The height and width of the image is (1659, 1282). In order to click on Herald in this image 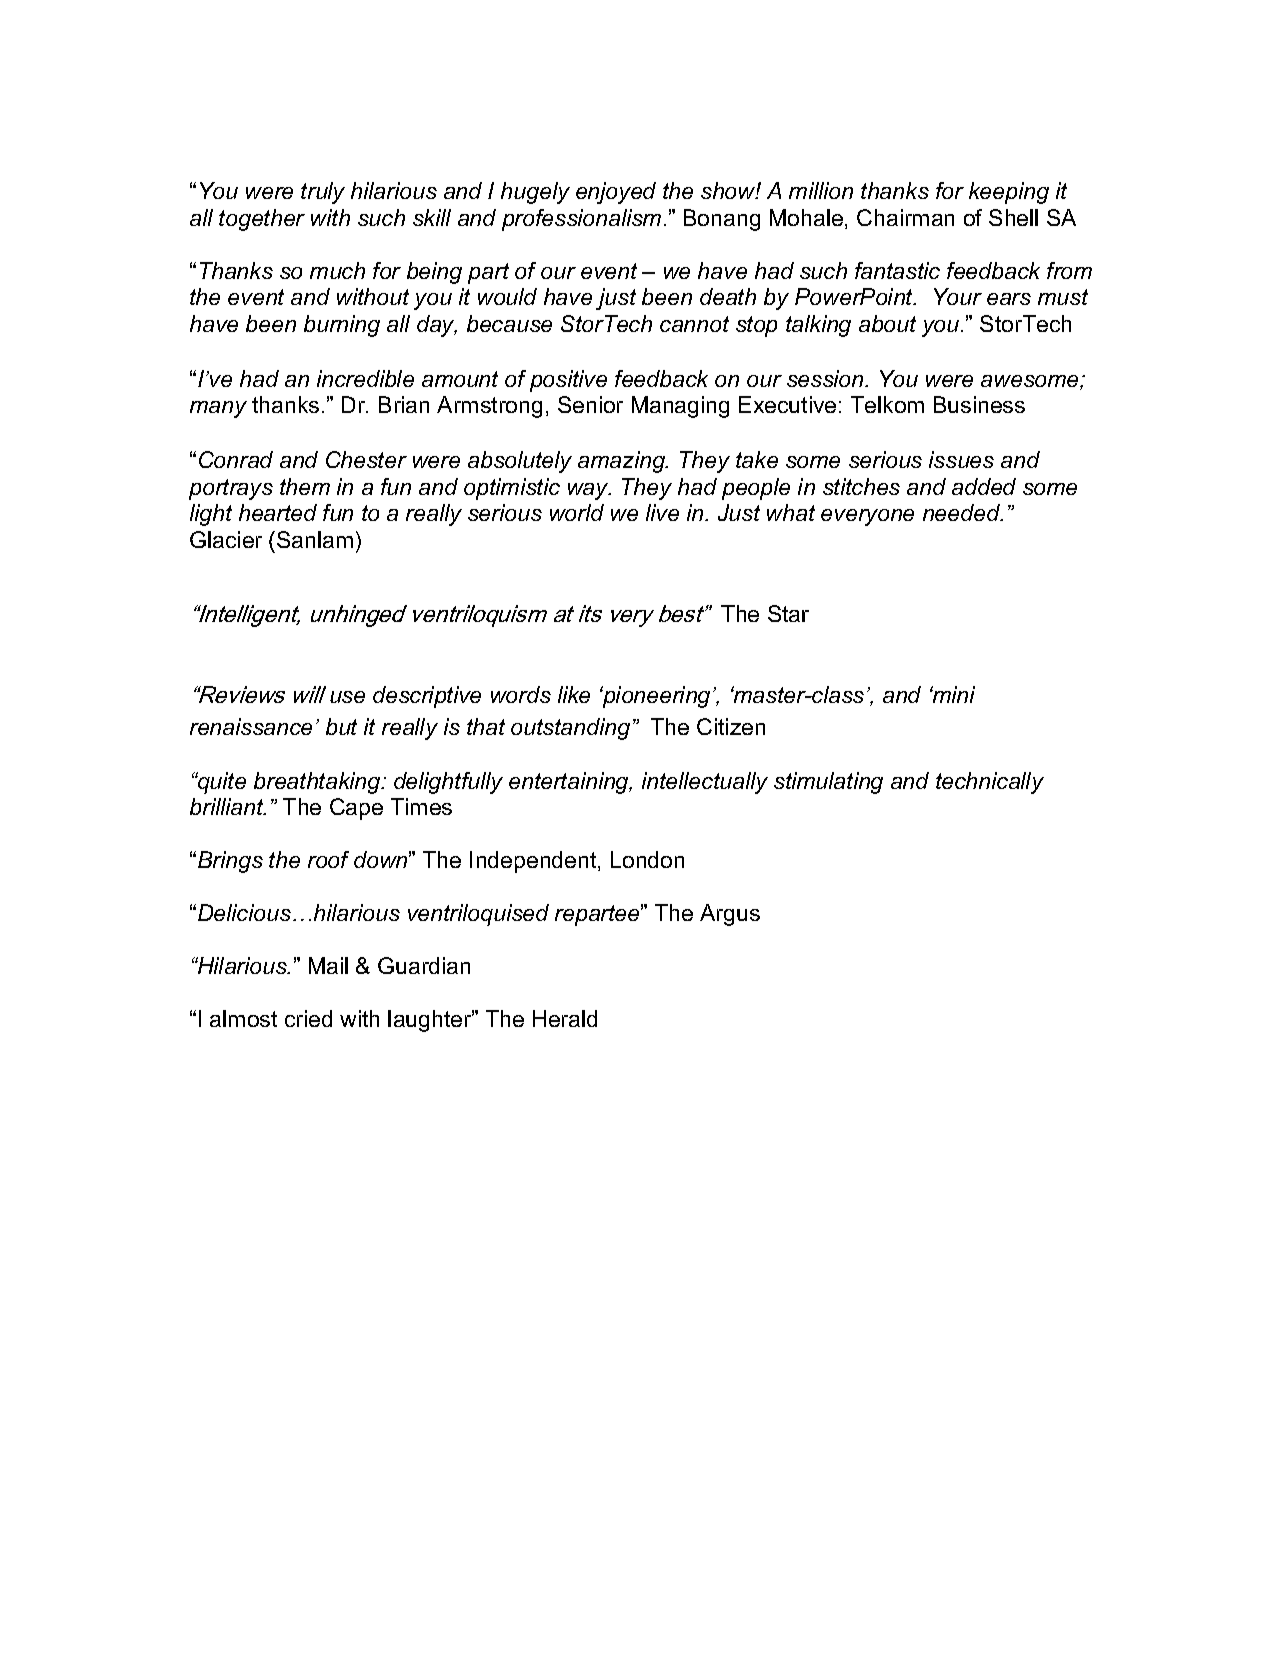, I will do `click(565, 1018)`.
